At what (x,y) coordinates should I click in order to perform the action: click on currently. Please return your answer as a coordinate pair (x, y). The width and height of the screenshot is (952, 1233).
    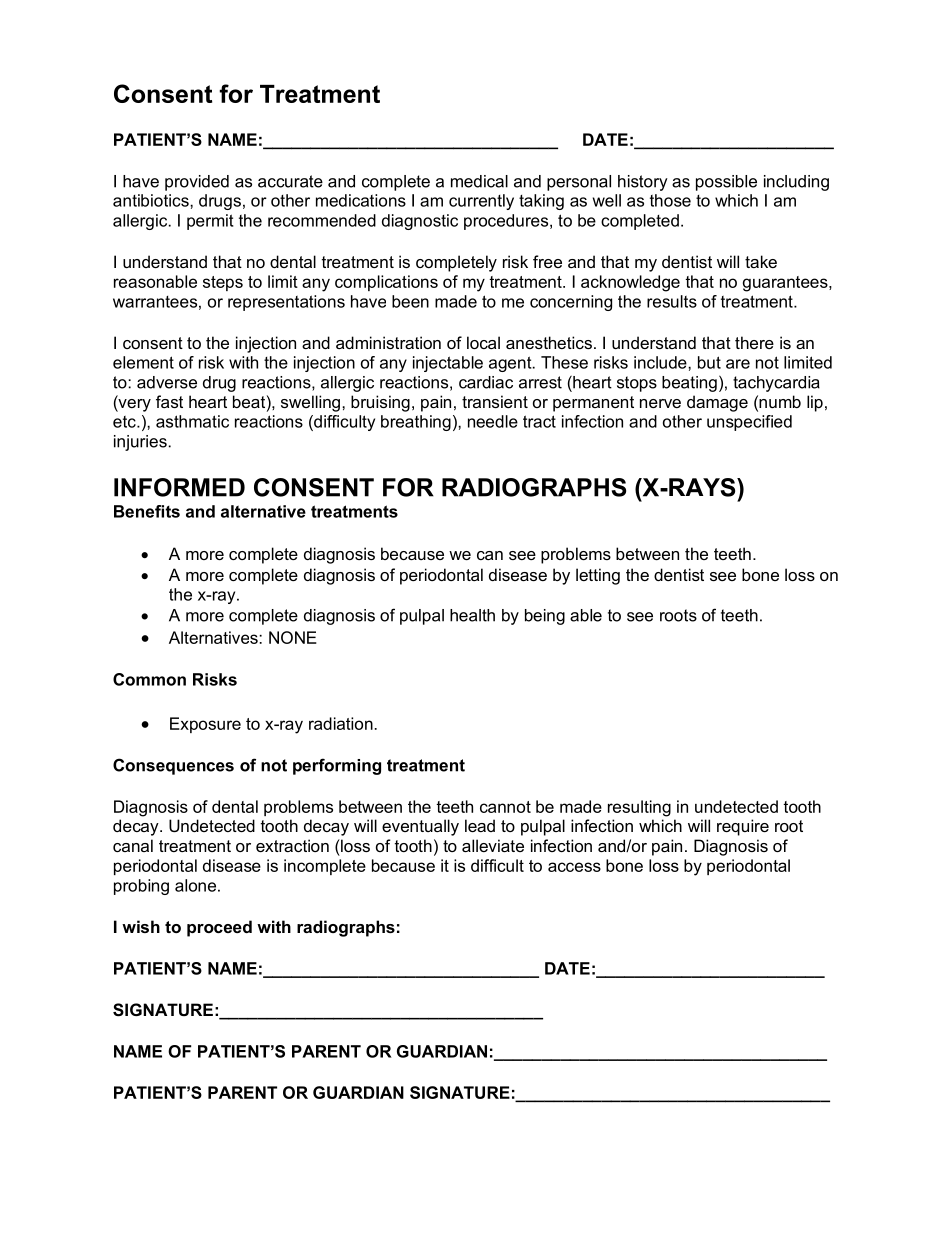
    Looking at the image, I should click on (481, 202).
